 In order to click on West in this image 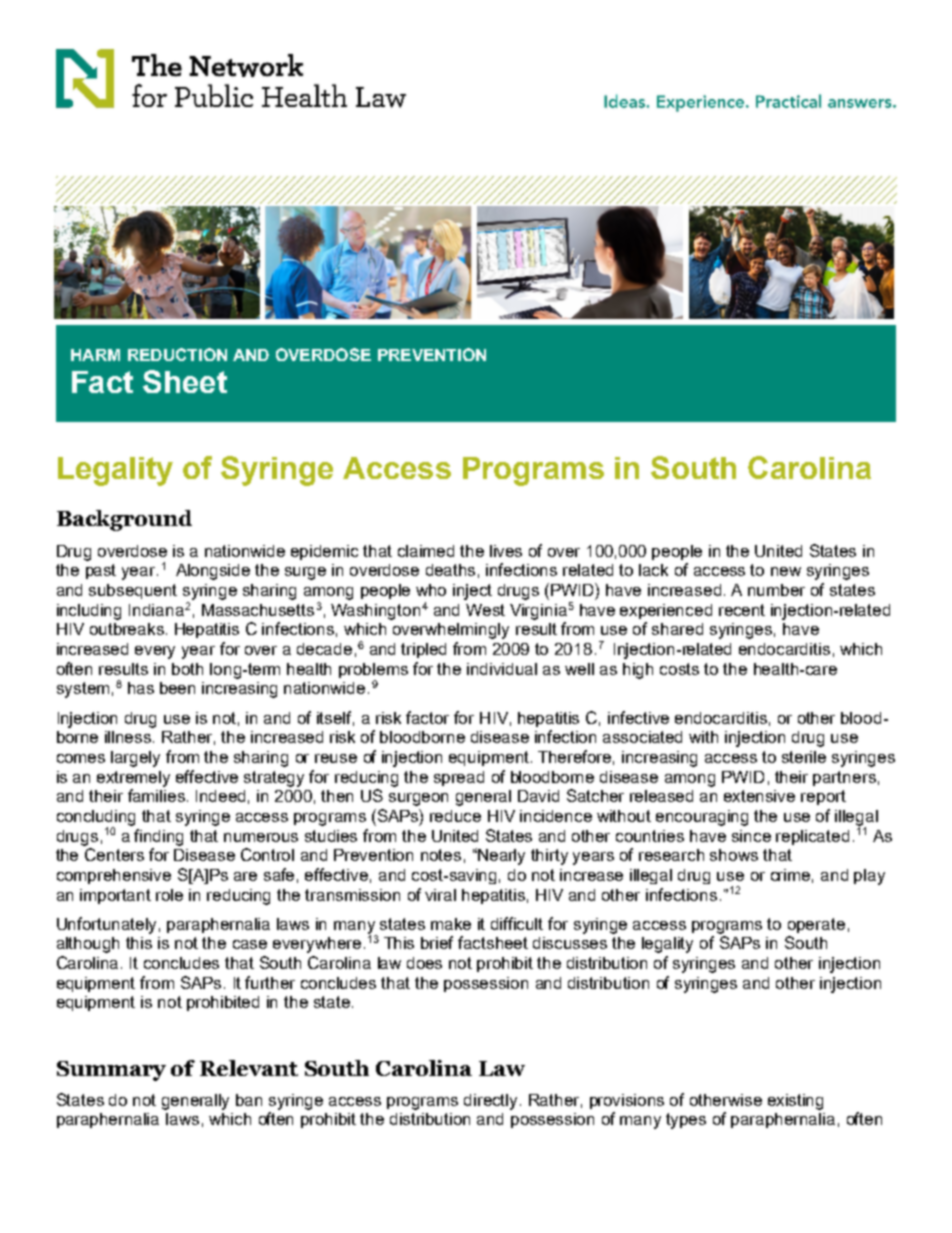, I will do `click(485, 610)`.
